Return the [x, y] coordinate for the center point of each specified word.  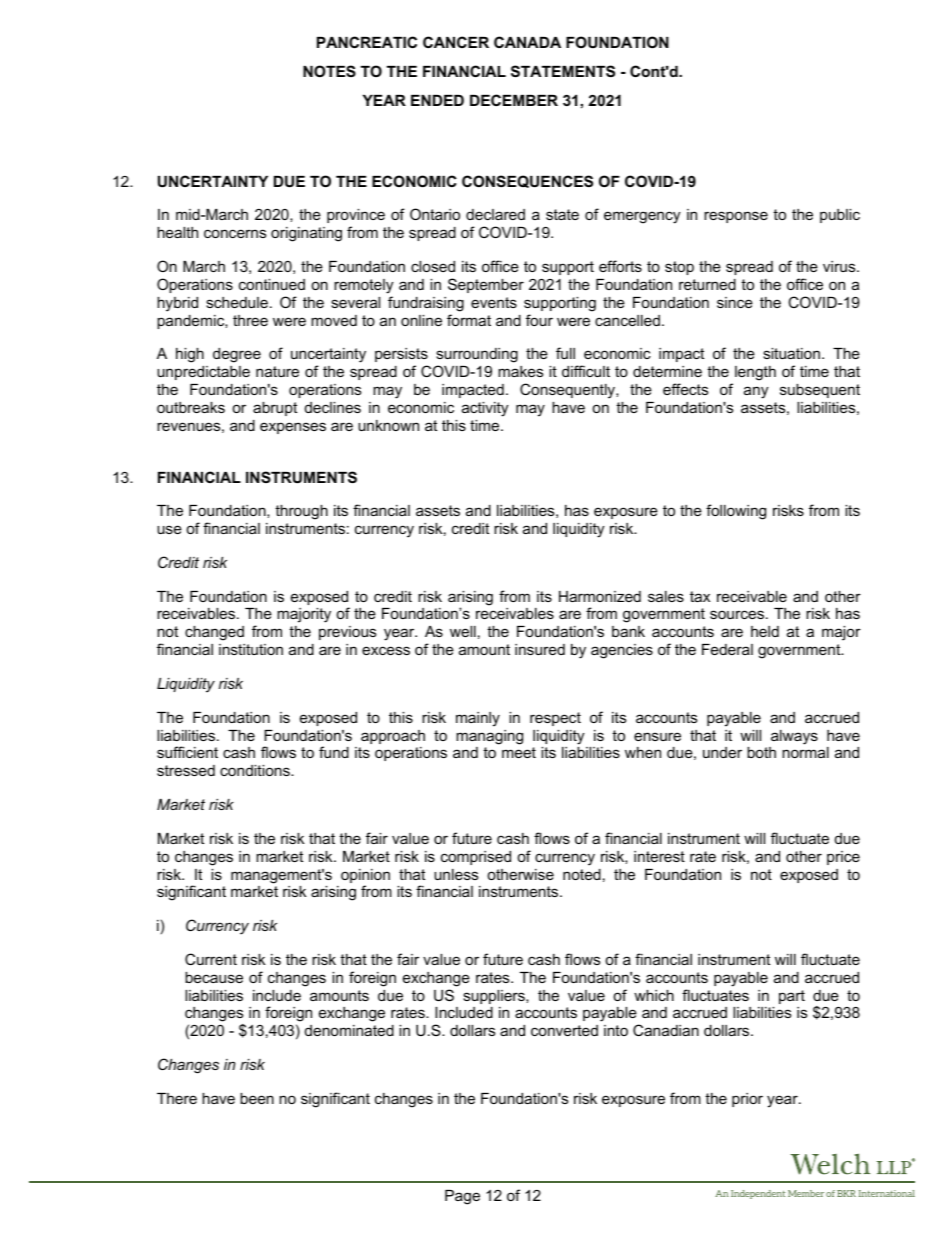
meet [519, 752]
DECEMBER [514, 100]
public [840, 216]
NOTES [329, 71]
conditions [256, 770]
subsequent [820, 391]
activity [485, 409]
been [257, 1098]
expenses [293, 428]
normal [805, 752]
